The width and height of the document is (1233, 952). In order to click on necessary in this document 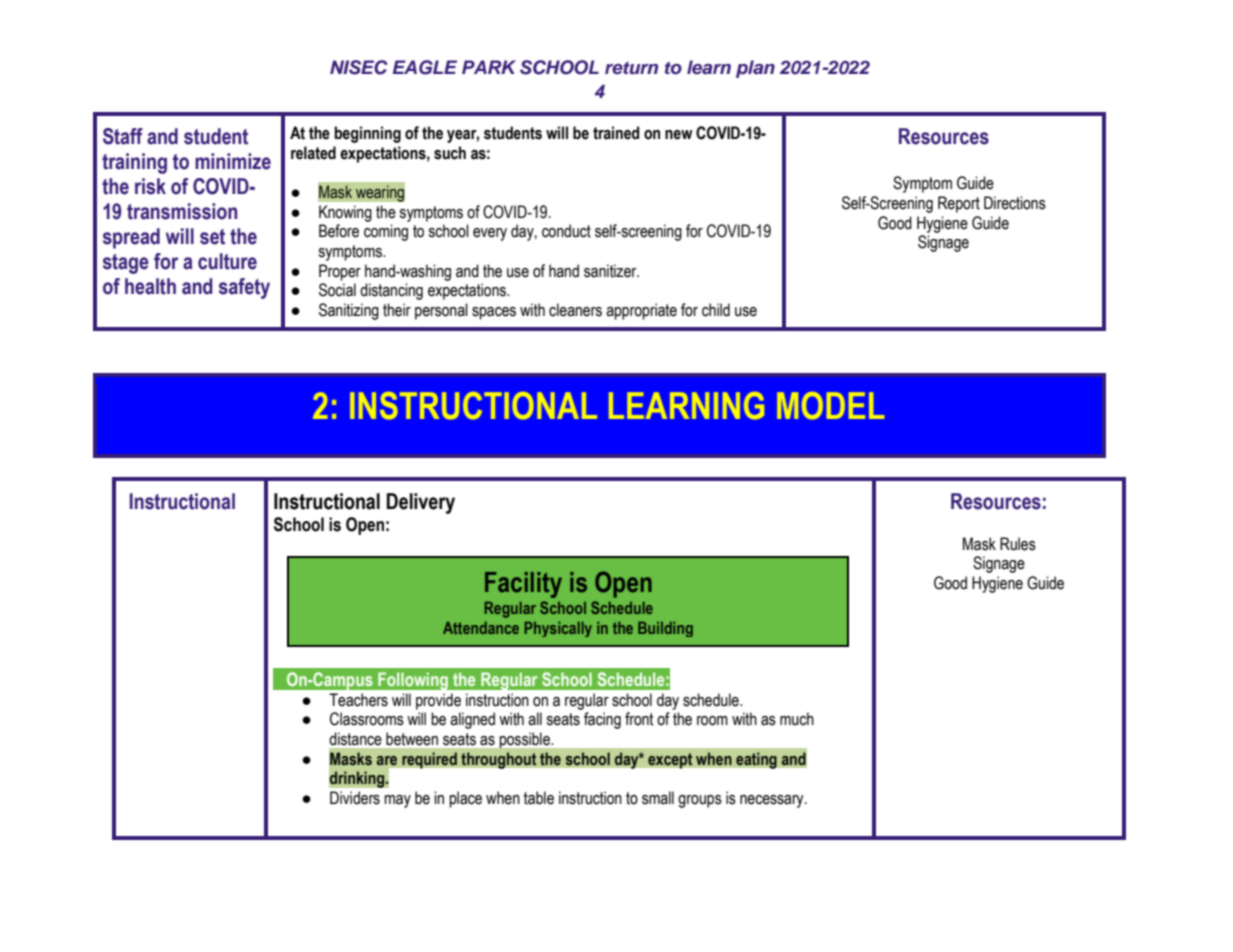, I will do `click(773, 801)`.
